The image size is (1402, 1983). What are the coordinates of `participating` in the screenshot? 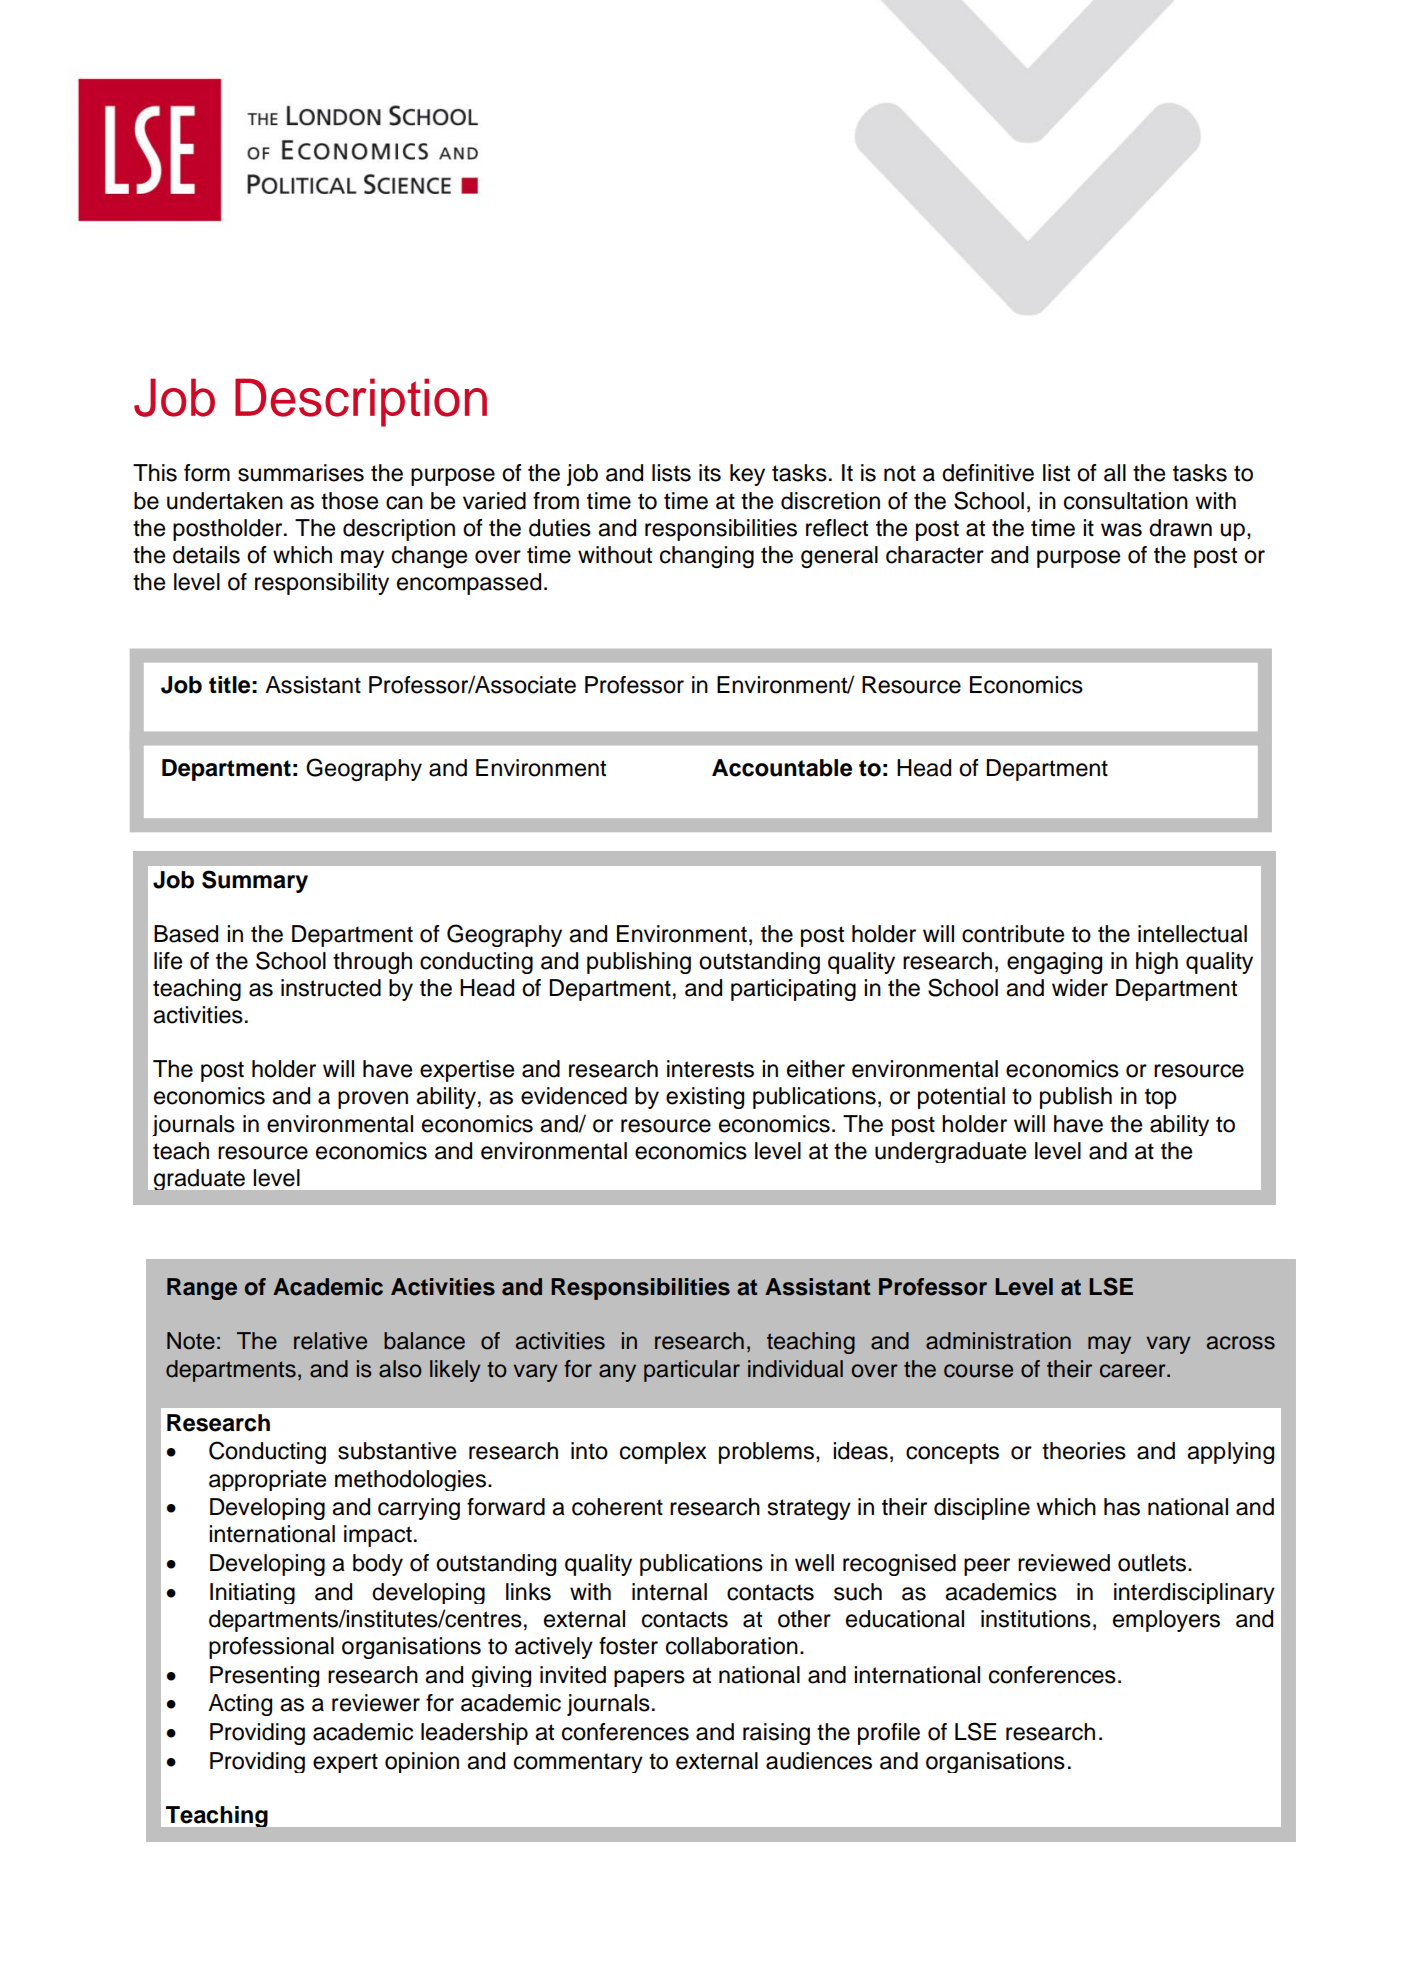 It's located at (793, 990).
